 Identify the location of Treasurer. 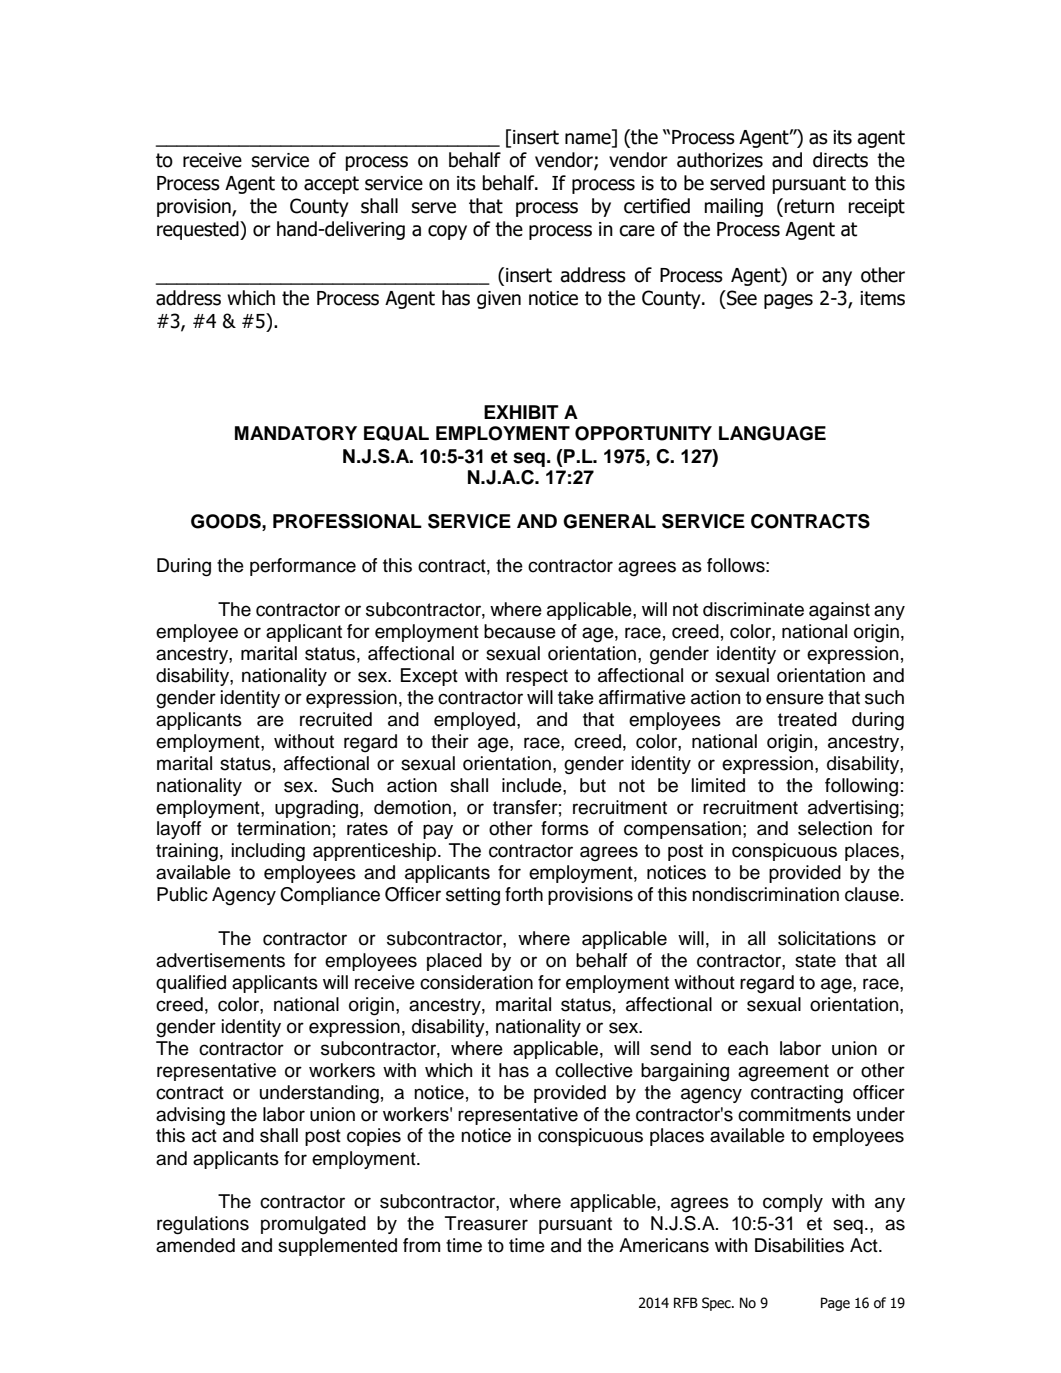
(486, 1223).
